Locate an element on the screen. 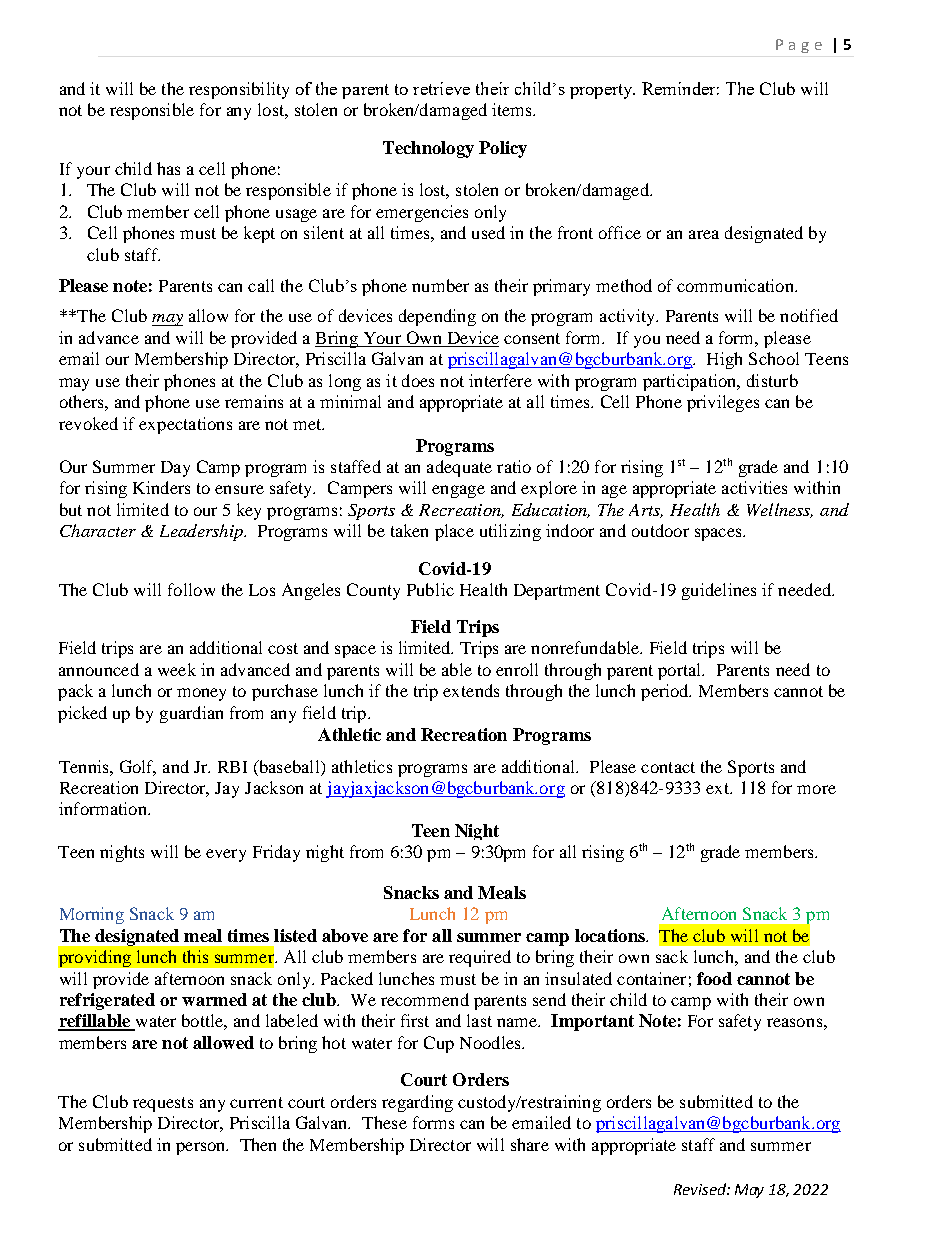 The height and width of the screenshot is (1233, 952). property is located at coordinates (602, 91).
